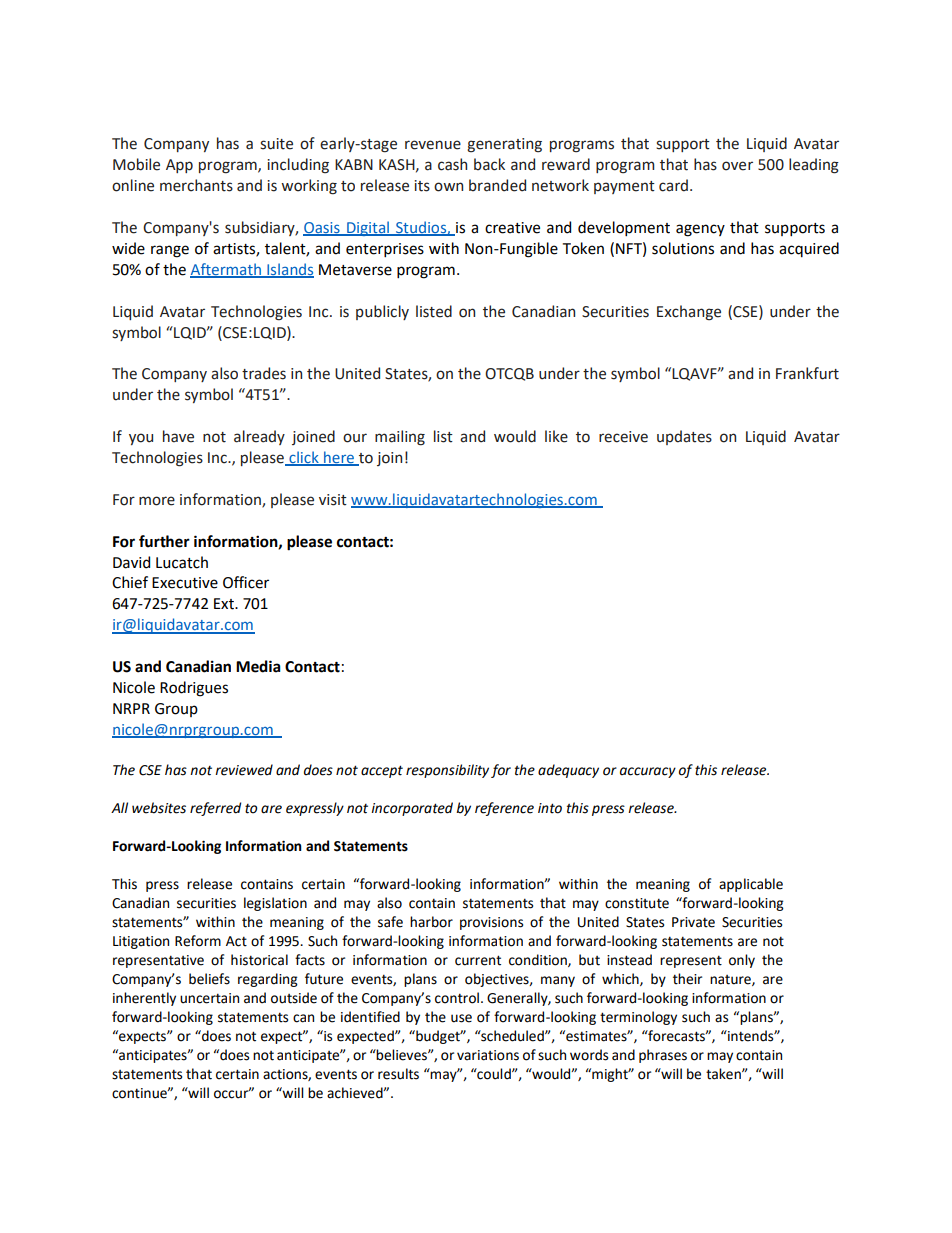 Image resolution: width=952 pixels, height=1233 pixels. Describe the element at coordinates (196, 185) in the screenshot. I see `merchants` at that location.
